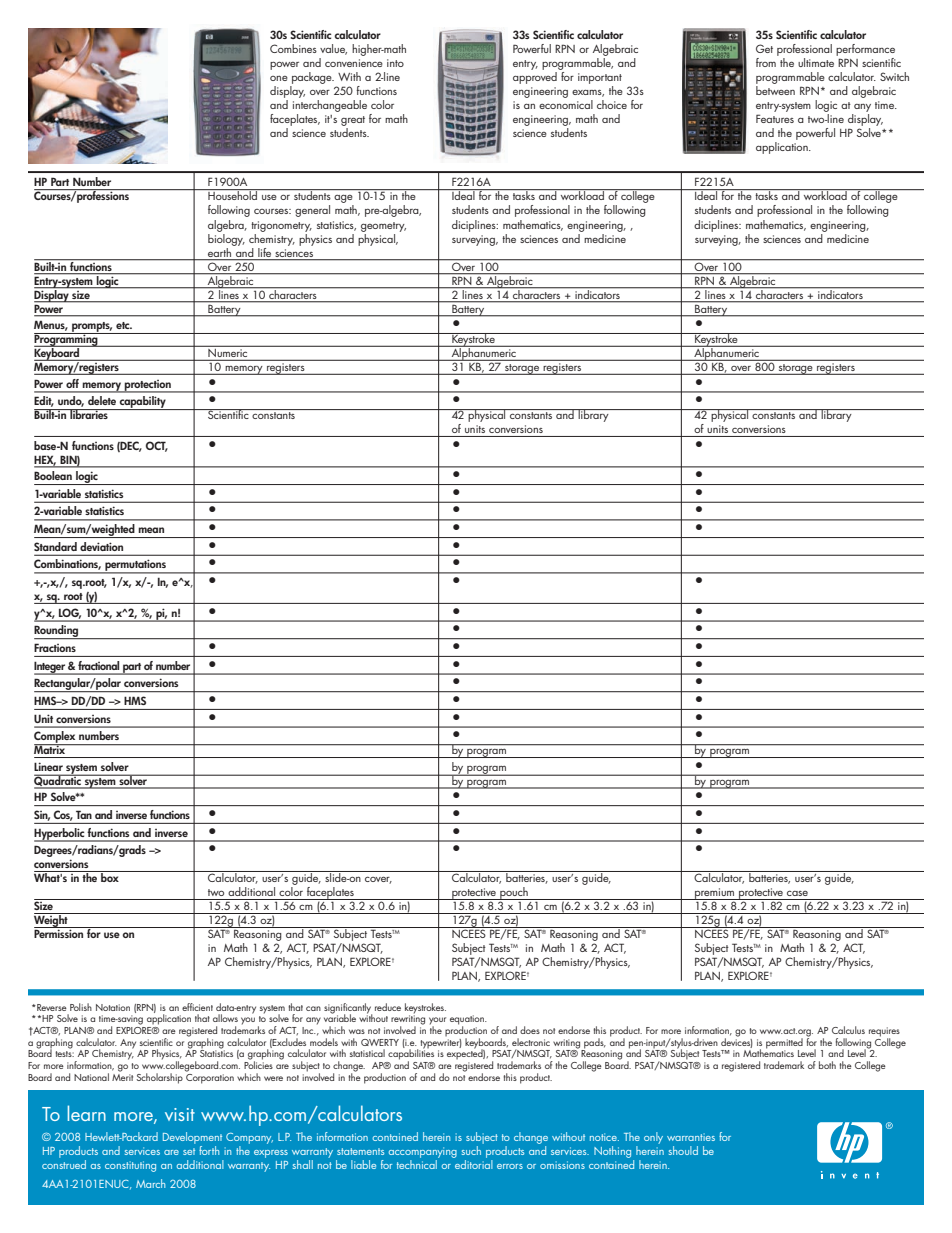 This document has height=1233, width=952. I want to click on such, so click(471, 1150).
